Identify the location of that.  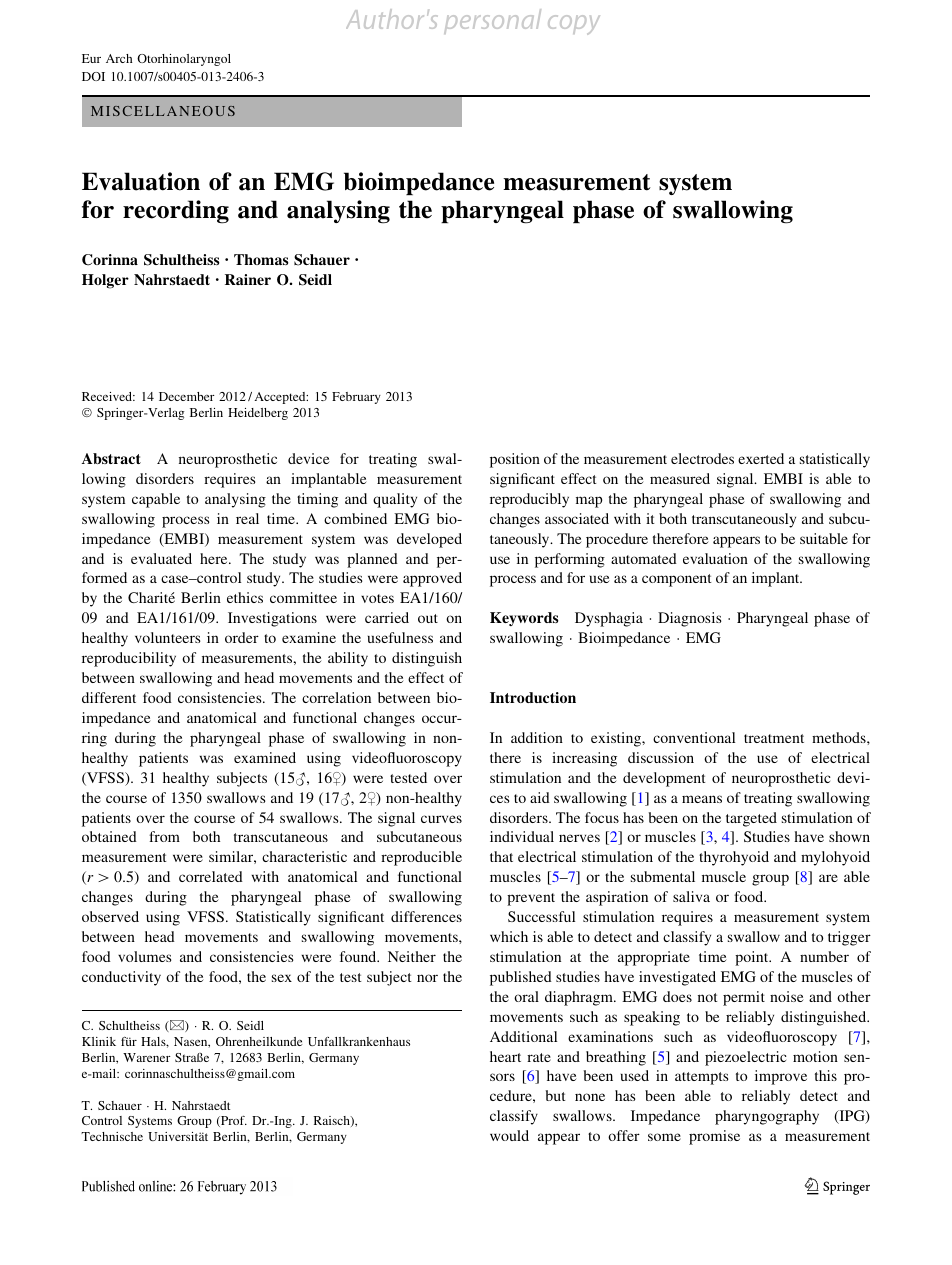
(501, 856).
